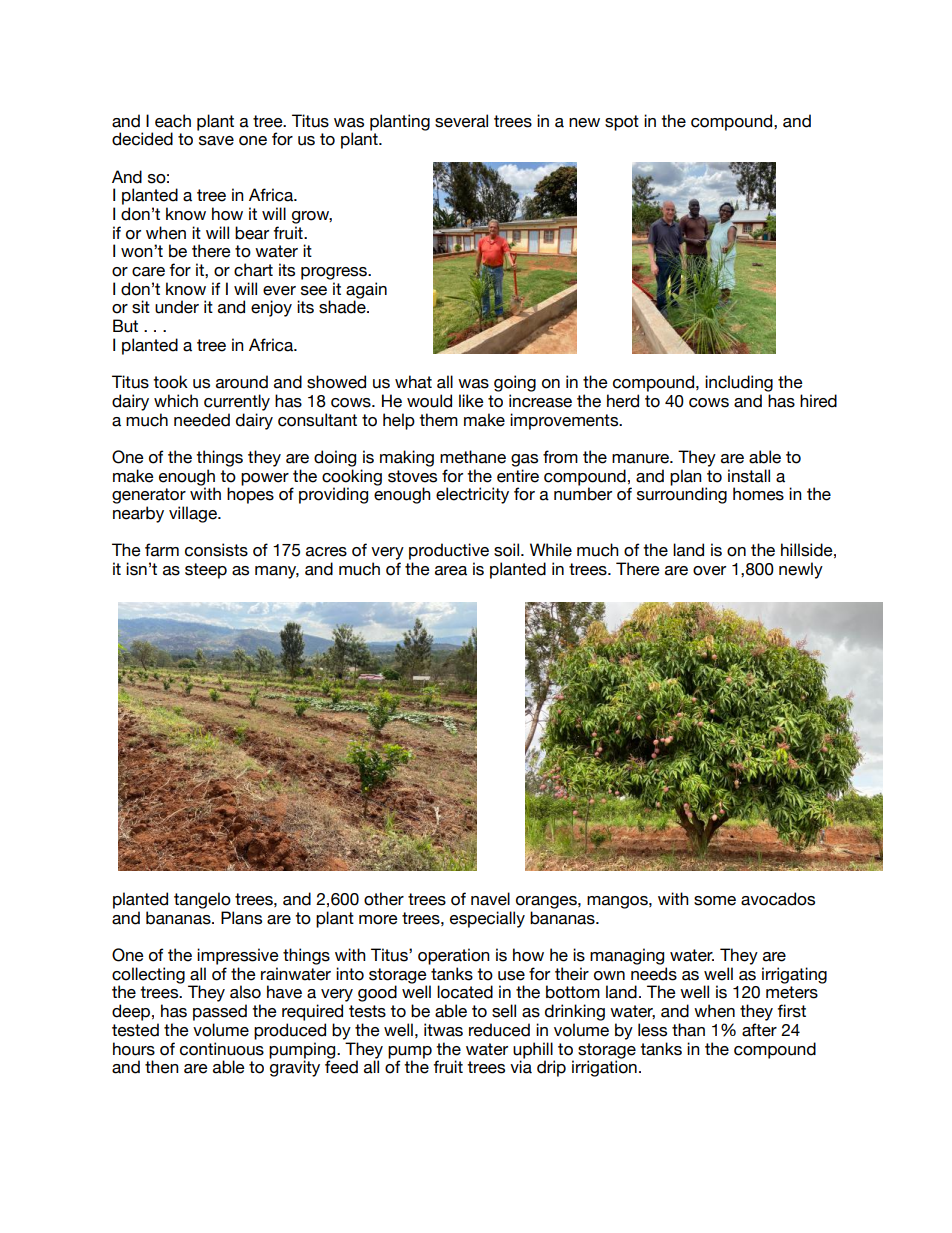  I want to click on including, so click(739, 383).
